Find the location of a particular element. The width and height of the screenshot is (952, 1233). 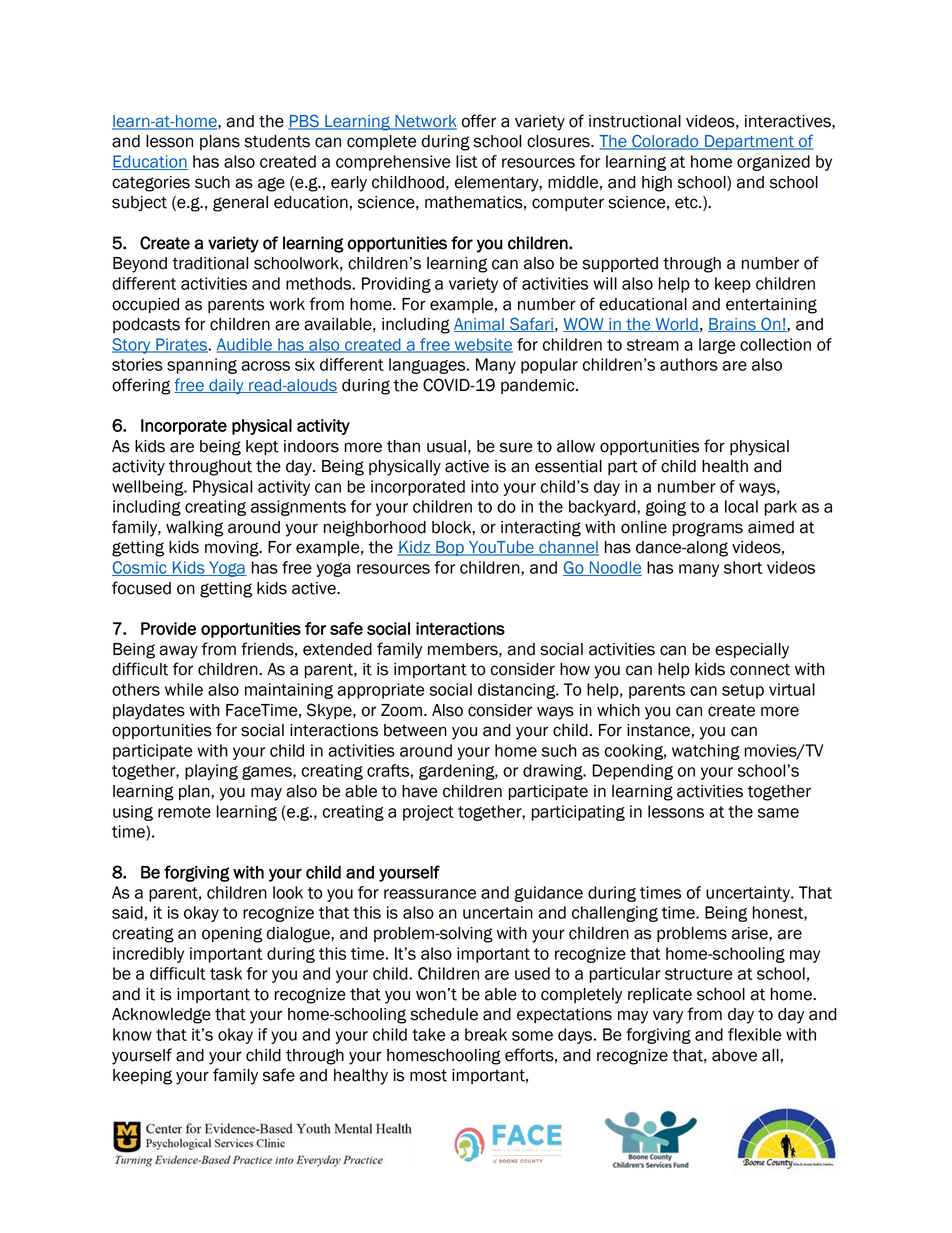

distancing is located at coordinates (518, 691).
